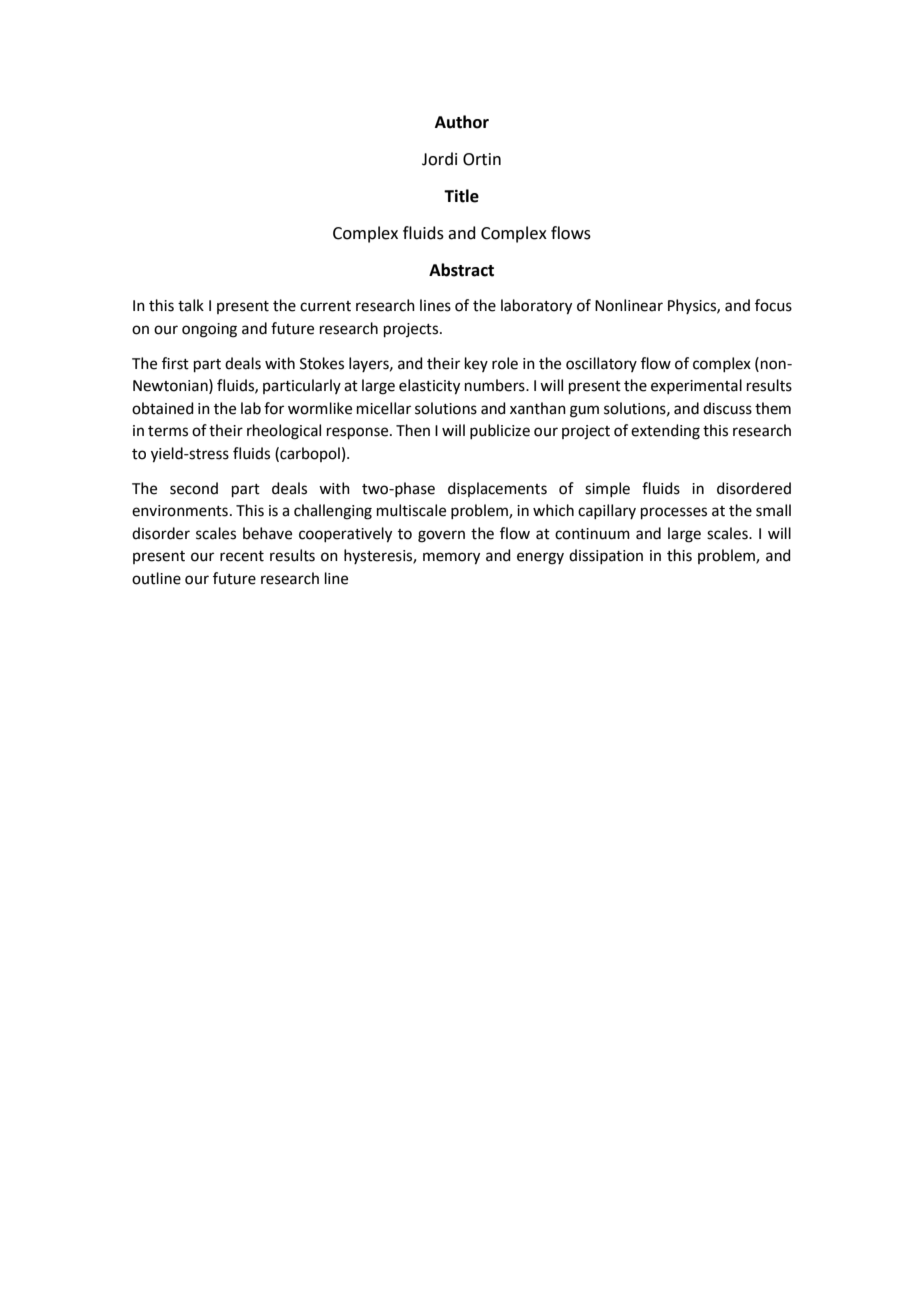 Image resolution: width=924 pixels, height=1308 pixels. What do you see at coordinates (601, 364) in the screenshot?
I see `oscillatory` at bounding box center [601, 364].
